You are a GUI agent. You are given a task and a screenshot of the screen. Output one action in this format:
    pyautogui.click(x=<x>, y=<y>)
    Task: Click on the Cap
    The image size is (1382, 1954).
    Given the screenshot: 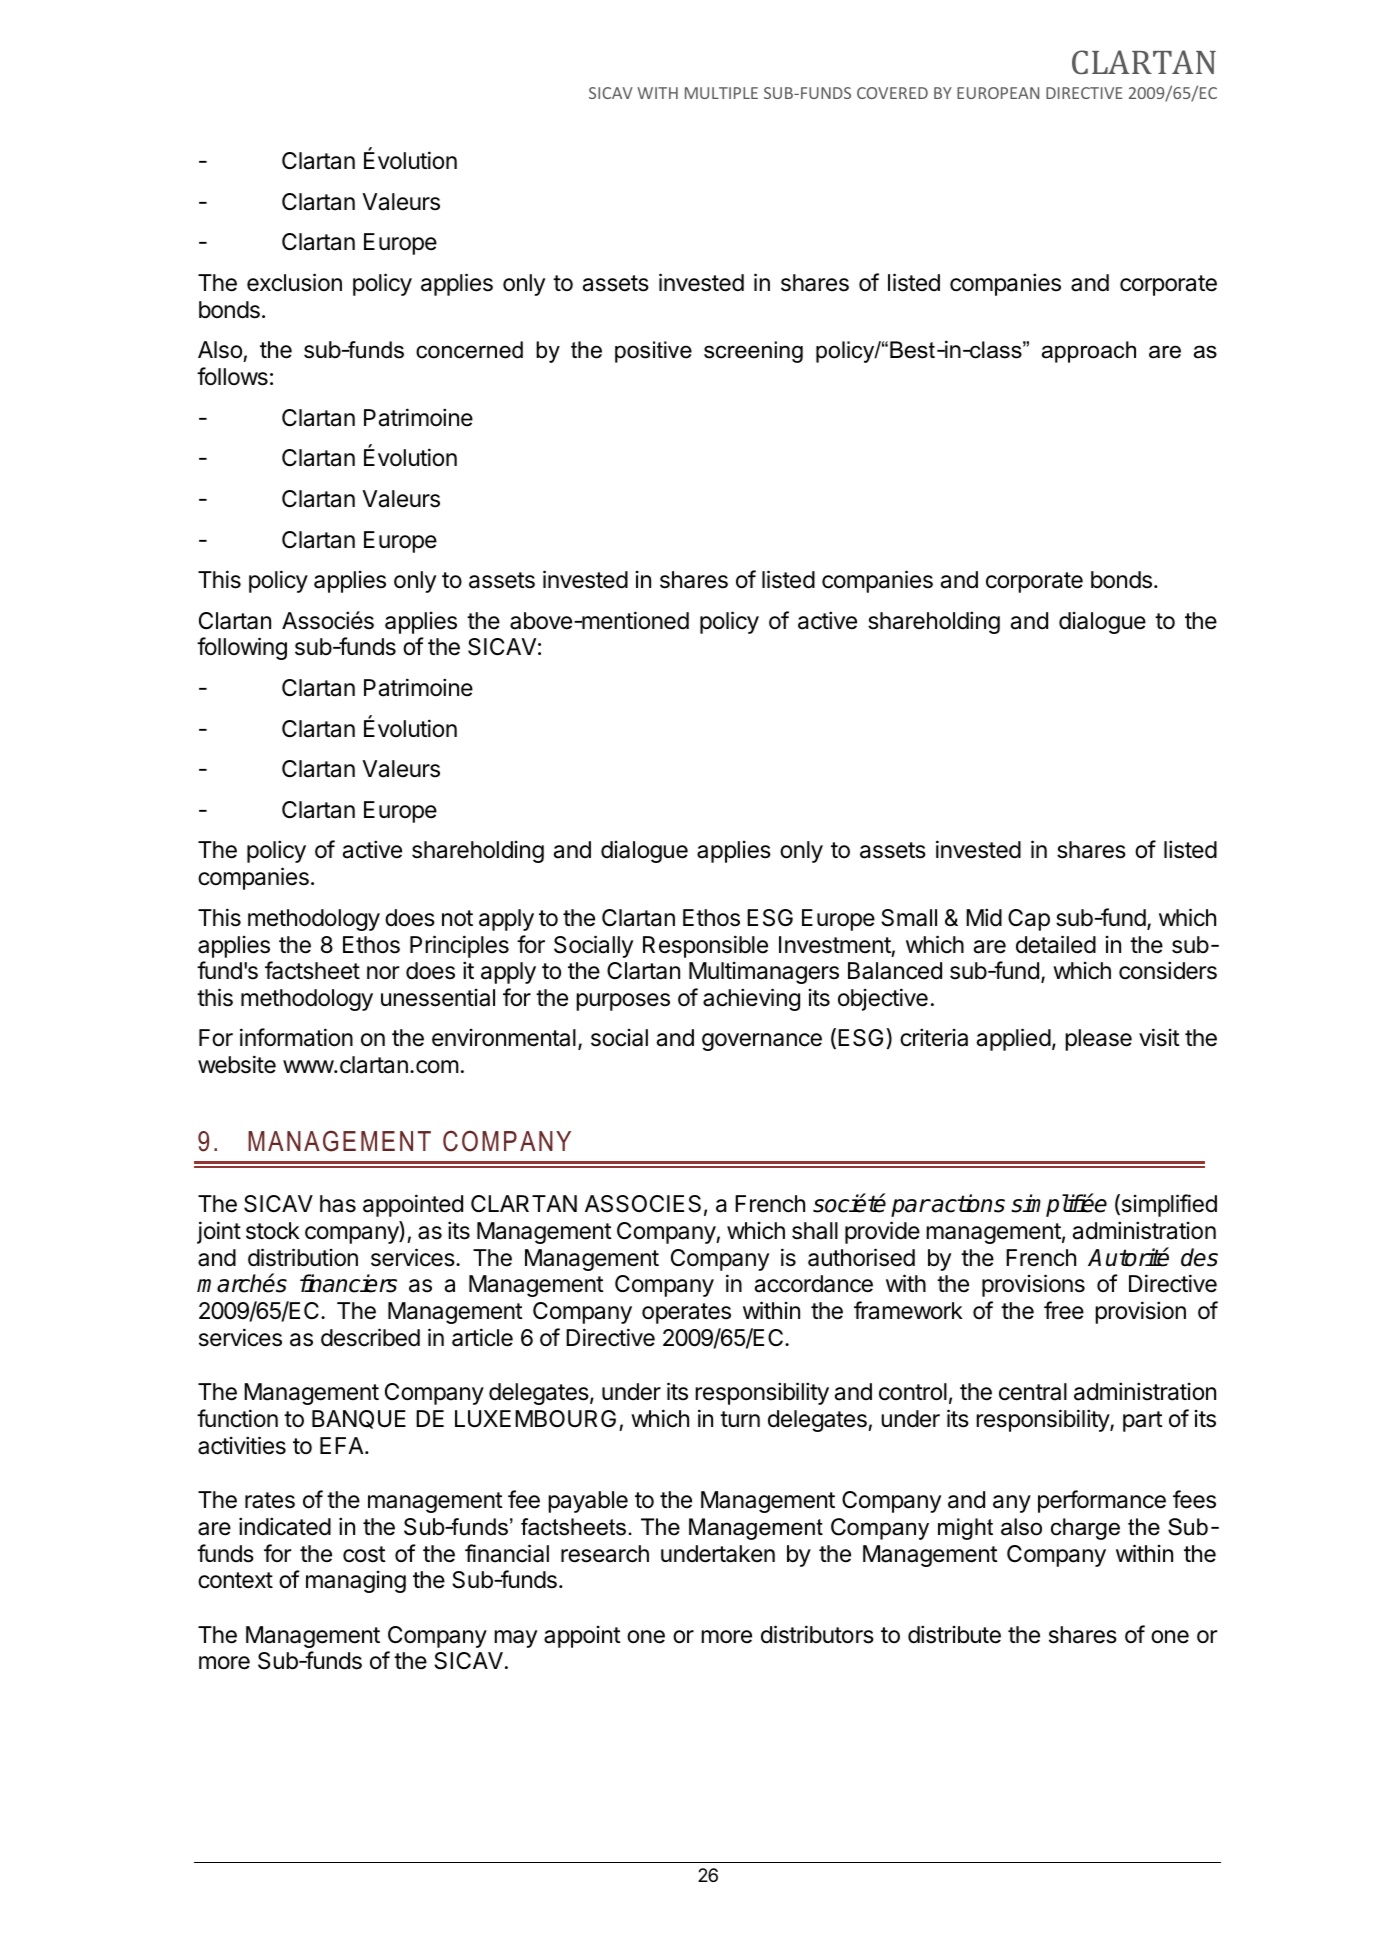 What is the action you would take?
    pyautogui.click(x=1029, y=920)
